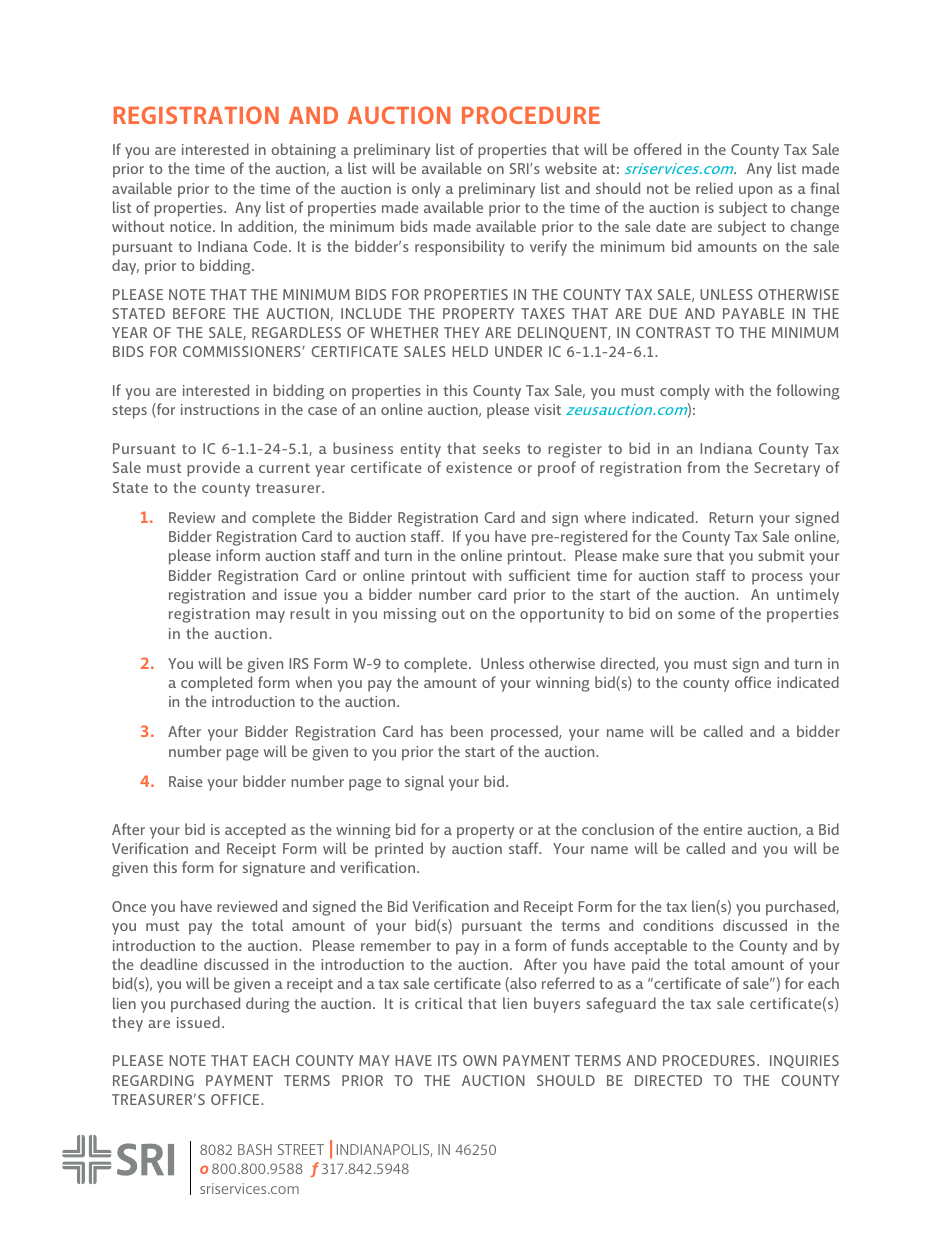  Describe the element at coordinates (255, 1149) in the document. I see `BASH` at that location.
